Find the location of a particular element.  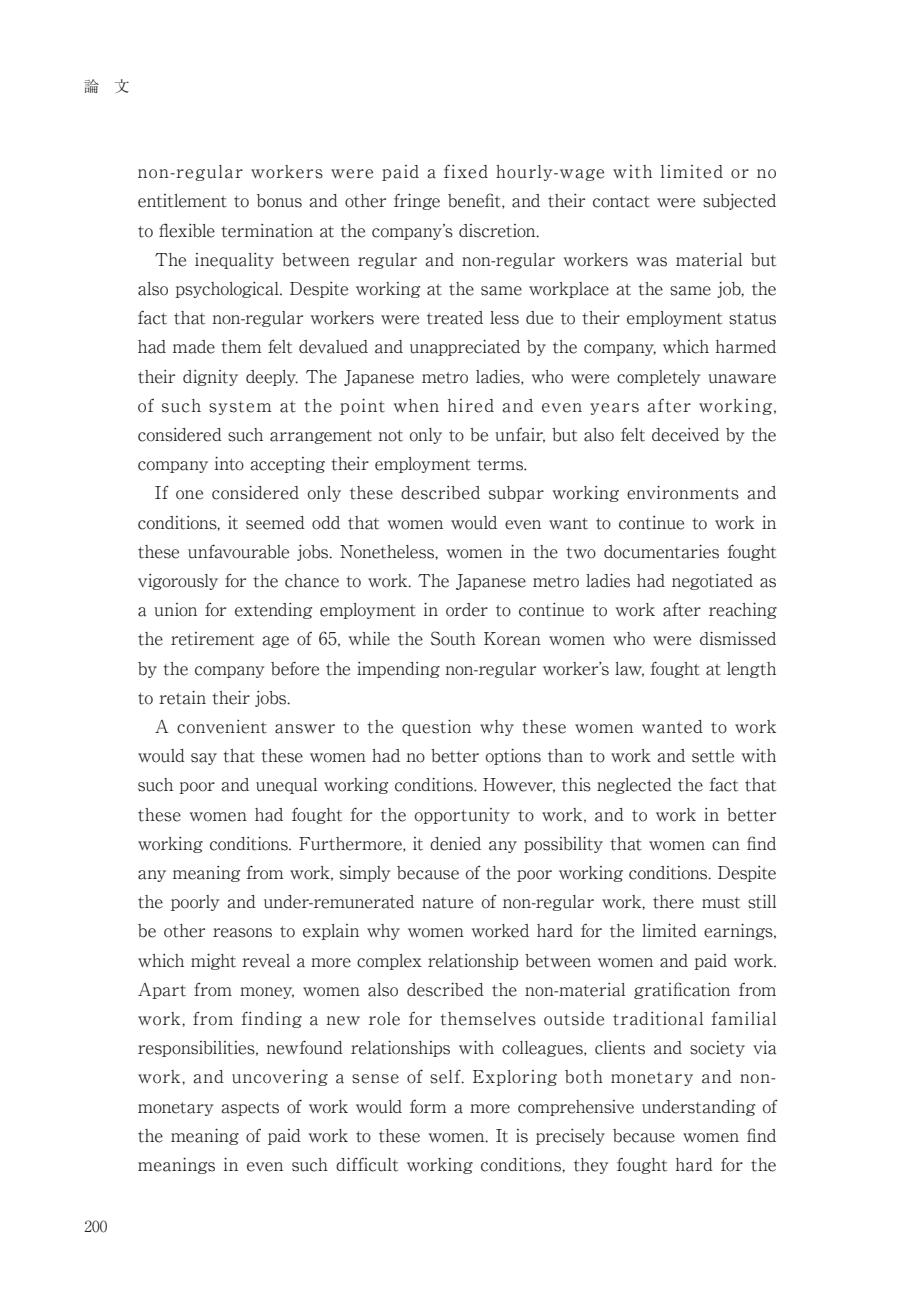

South is located at coordinates (453, 638).
